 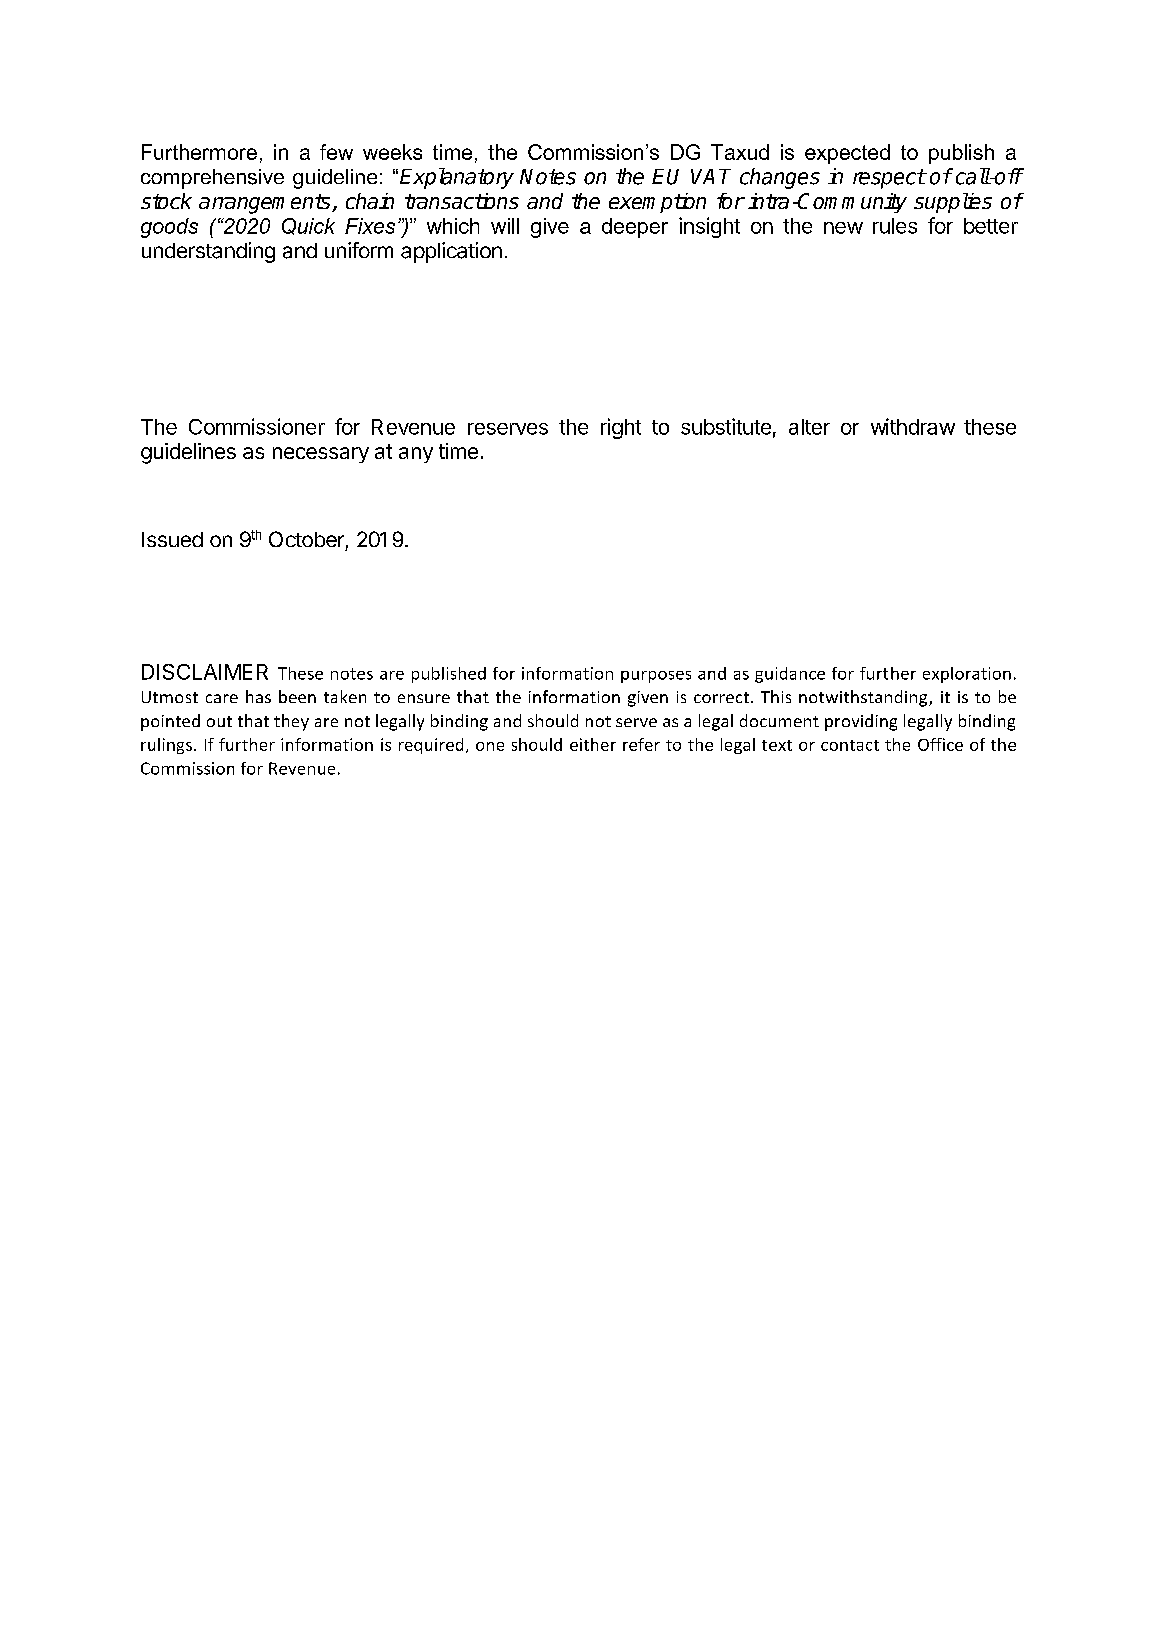 What do you see at coordinates (657, 203) in the document?
I see `exemption` at bounding box center [657, 203].
